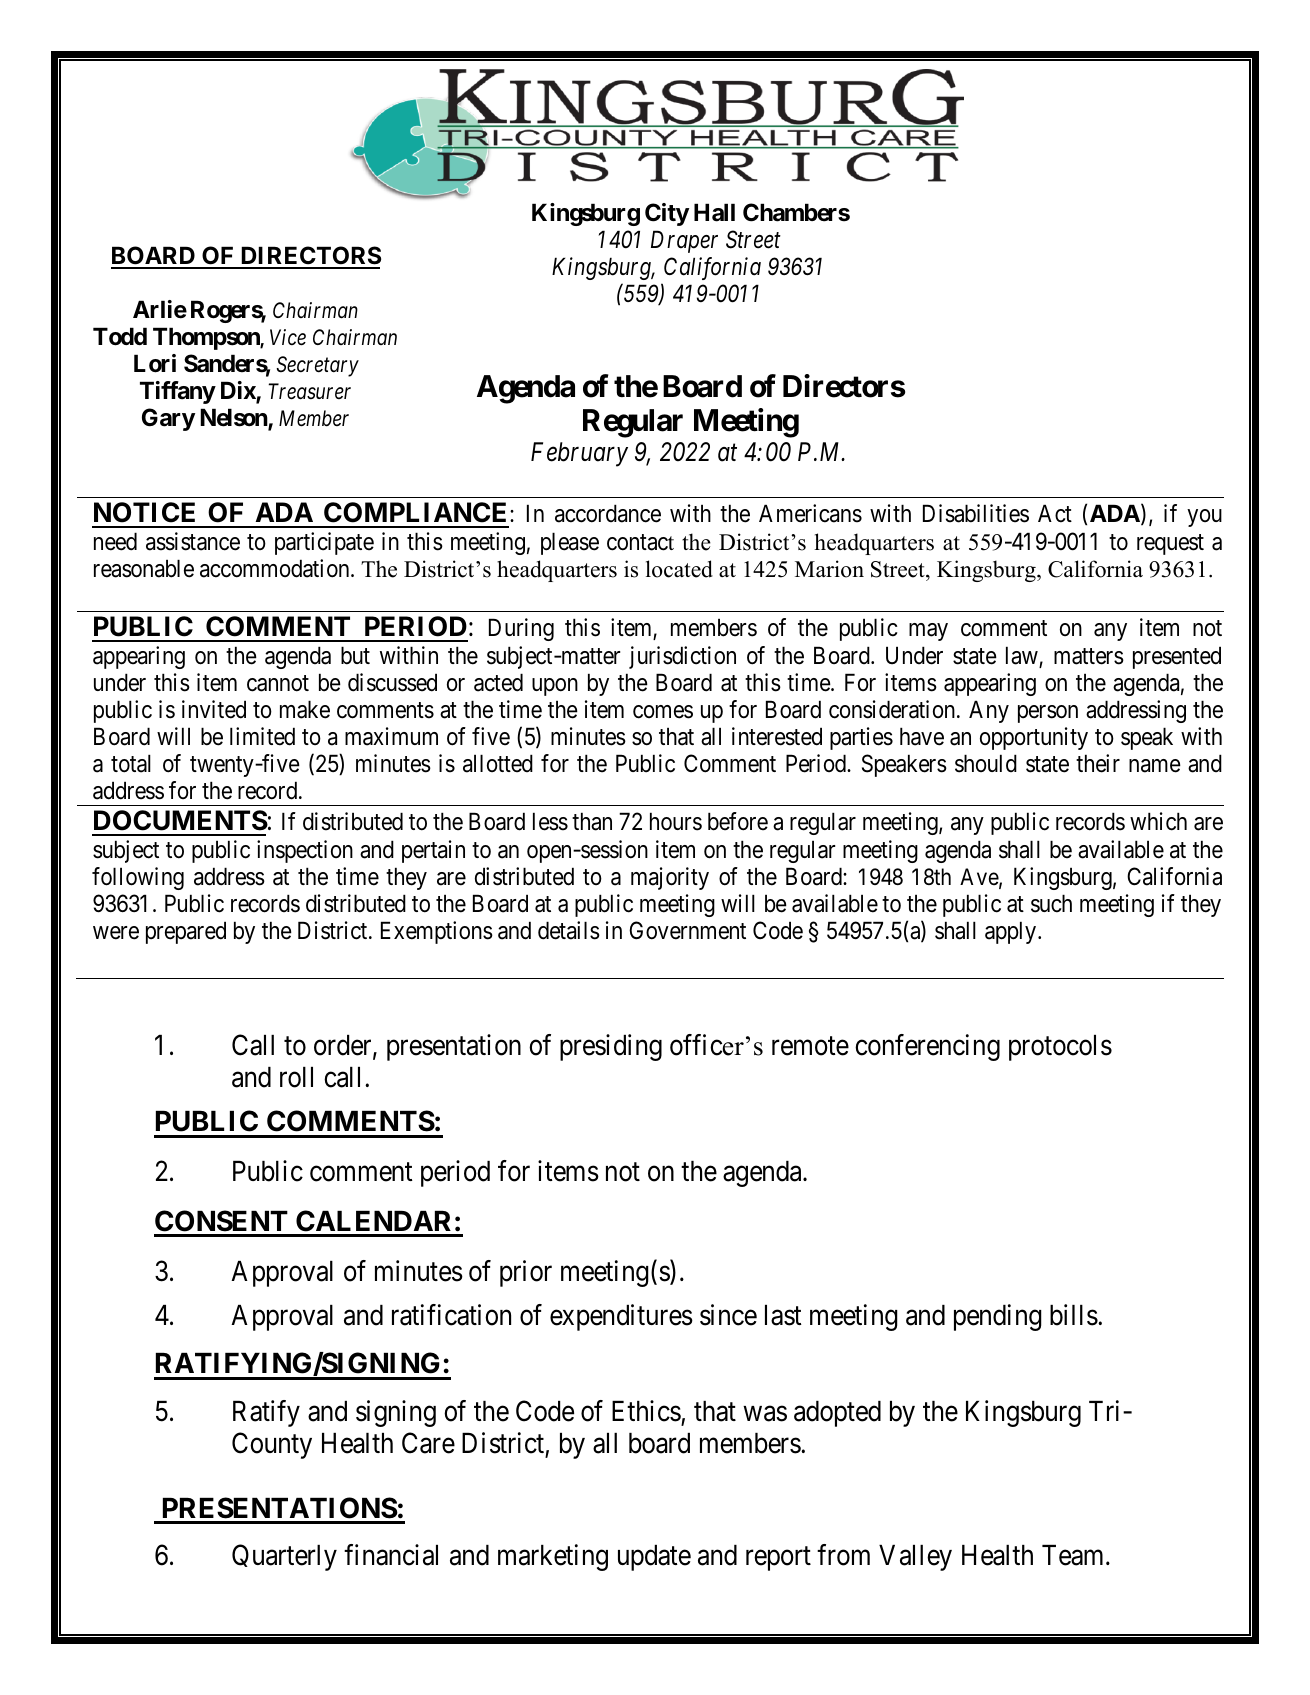  What do you see at coordinates (1074, 1555) in the image?
I see `Team` at bounding box center [1074, 1555].
